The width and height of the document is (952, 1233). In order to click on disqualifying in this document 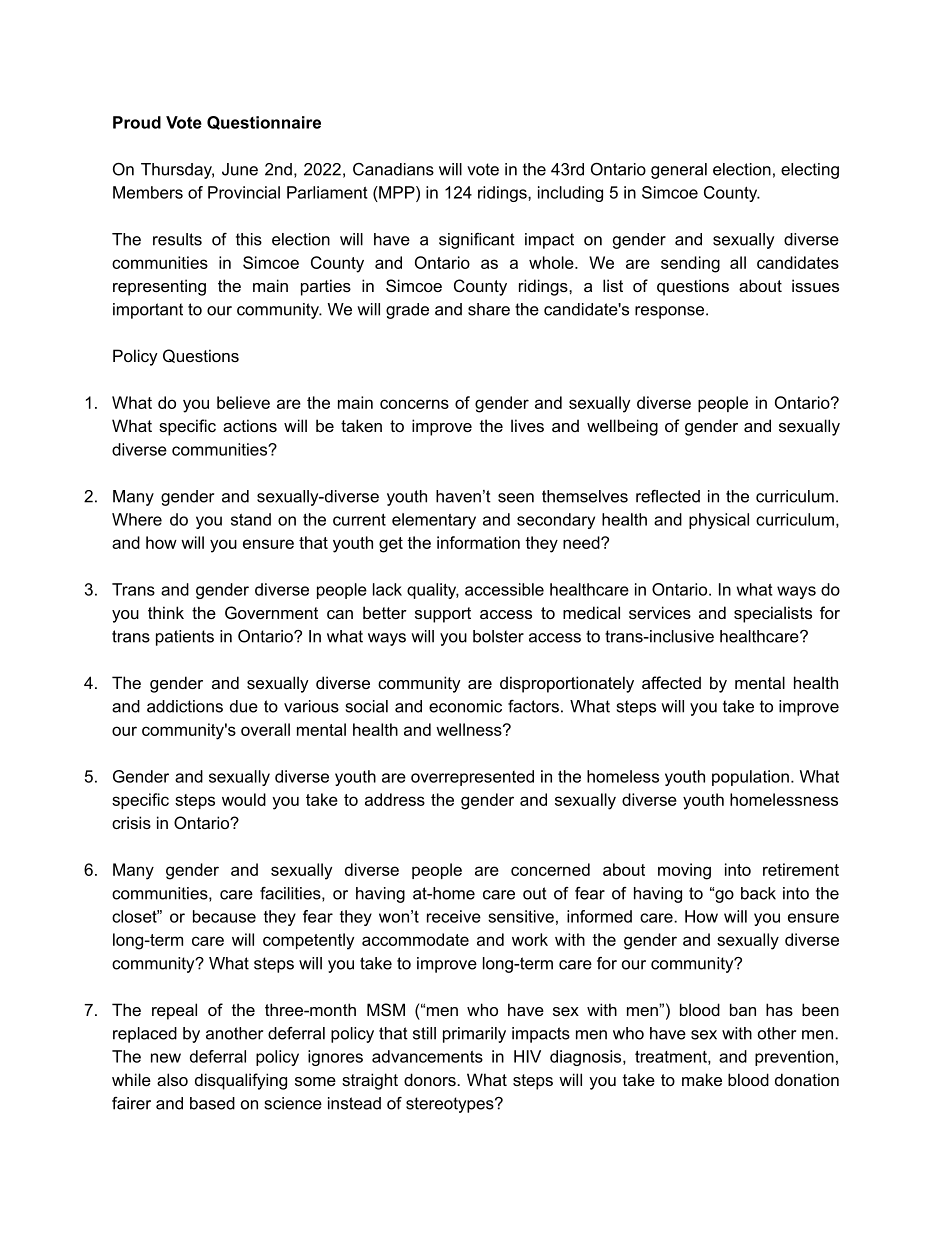, I will do `click(241, 1081)`.
